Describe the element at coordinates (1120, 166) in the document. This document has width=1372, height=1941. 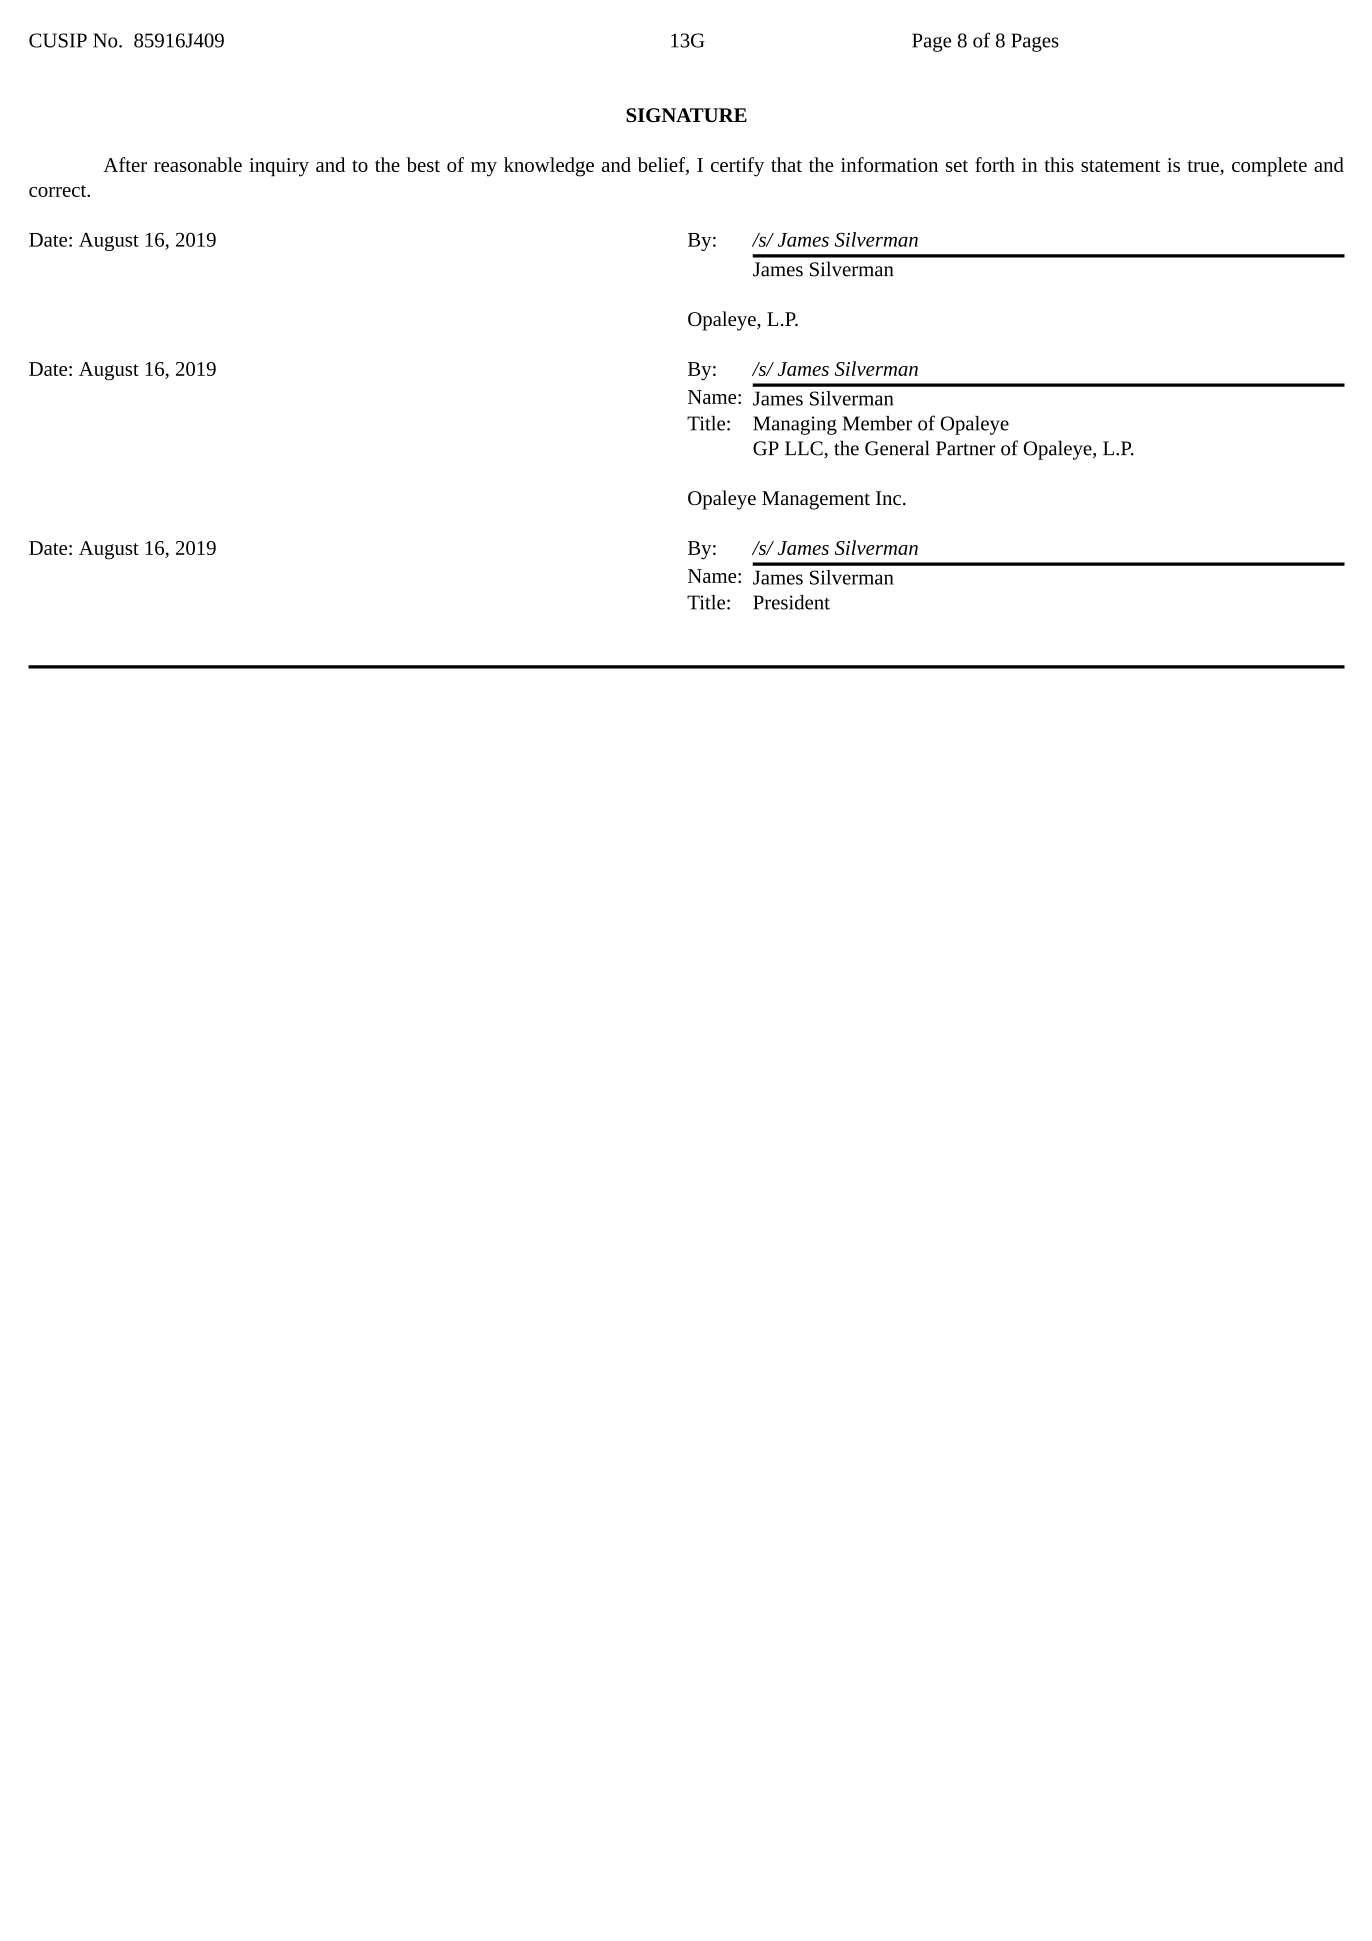
I see `statement` at that location.
